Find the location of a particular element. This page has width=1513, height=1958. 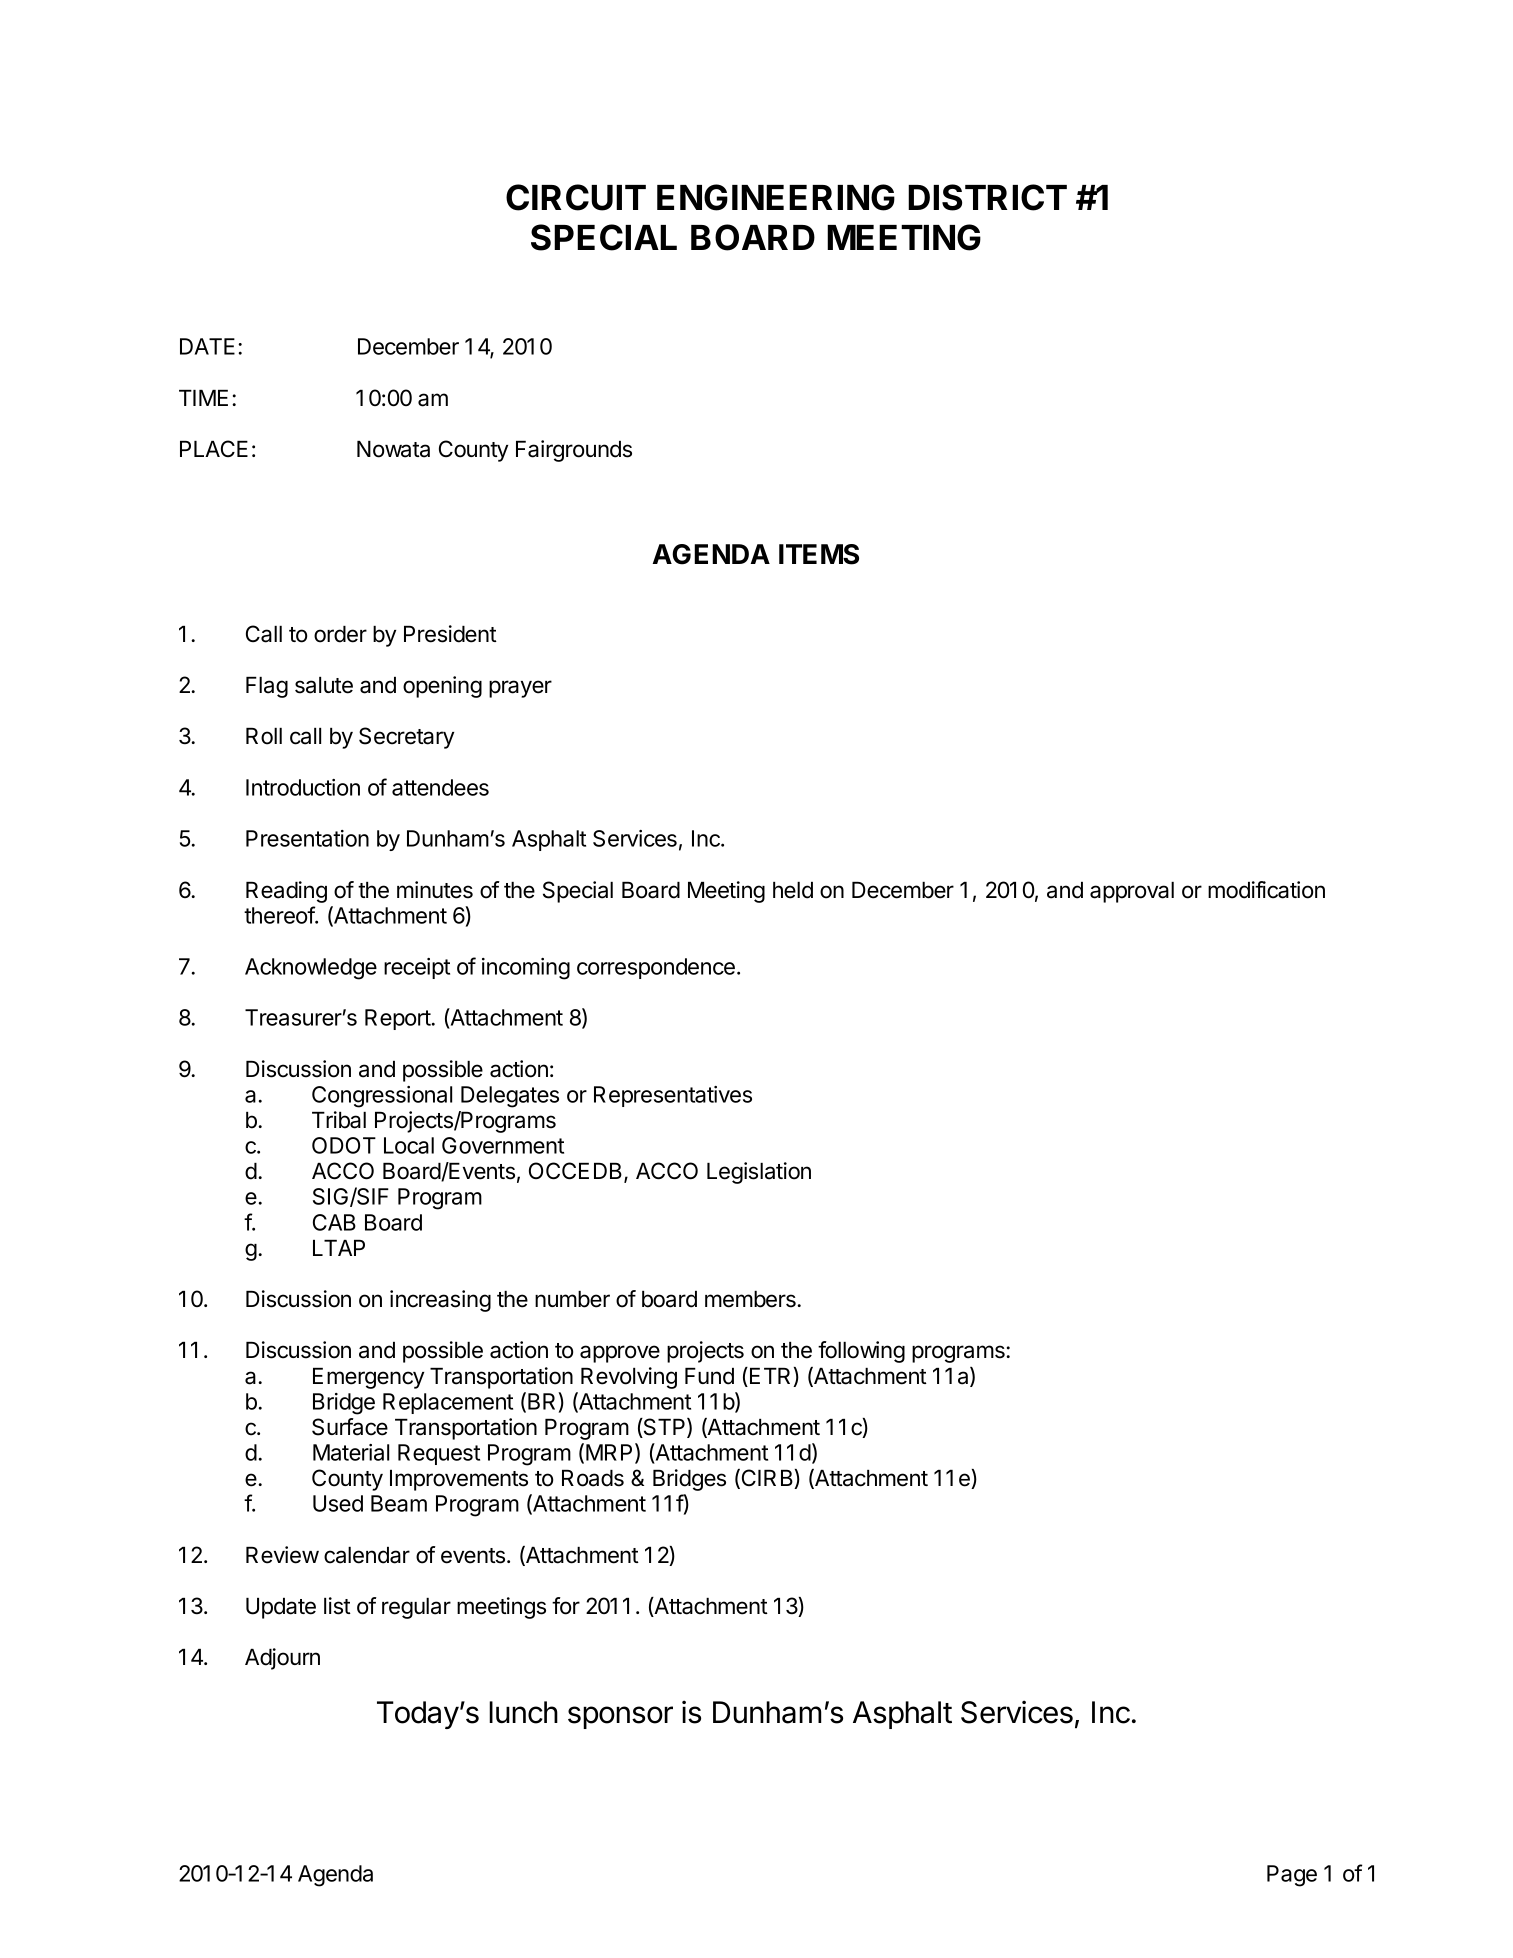

ITEMS is located at coordinates (819, 554).
